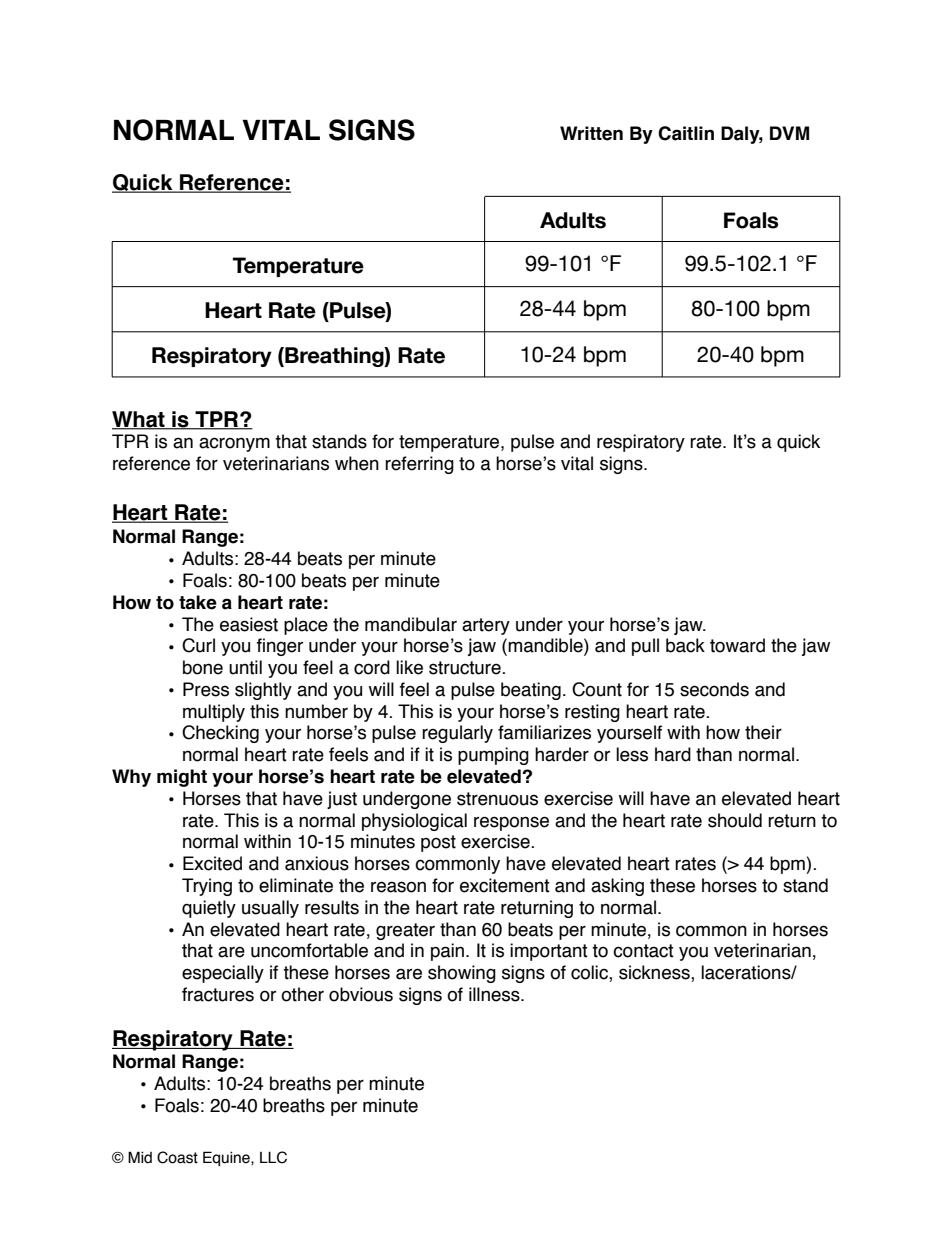 This screenshot has width=952, height=1233. Describe the element at coordinates (234, 444) in the screenshot. I see `acronym` at that location.
